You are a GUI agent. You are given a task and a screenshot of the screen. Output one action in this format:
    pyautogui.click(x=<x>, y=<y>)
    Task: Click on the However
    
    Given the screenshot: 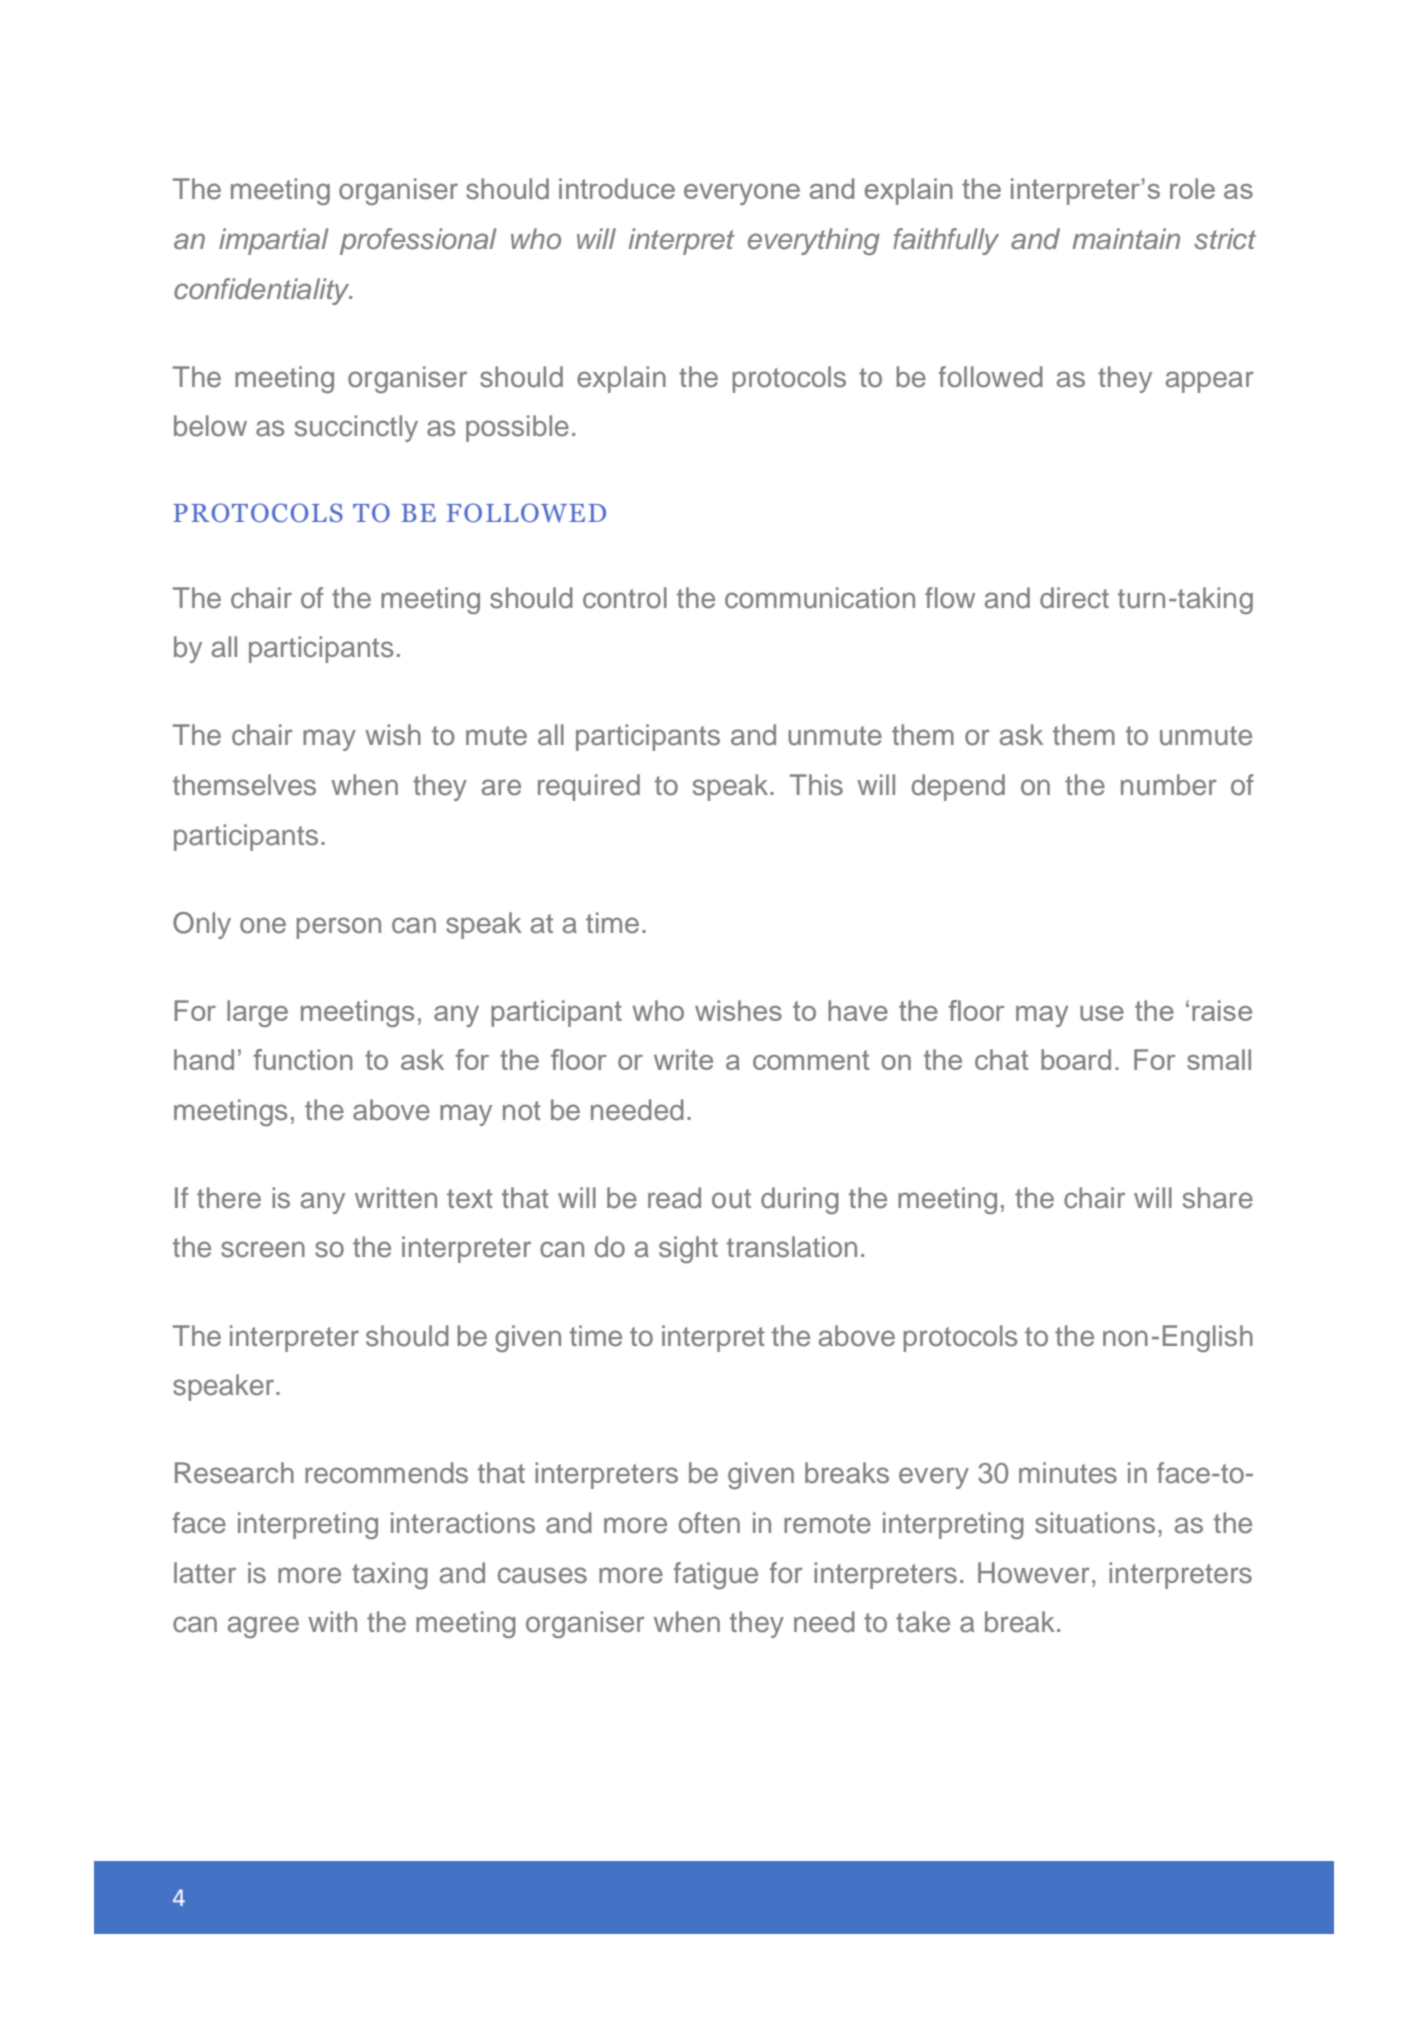 What is the action you would take?
    pyautogui.click(x=1034, y=1573)
